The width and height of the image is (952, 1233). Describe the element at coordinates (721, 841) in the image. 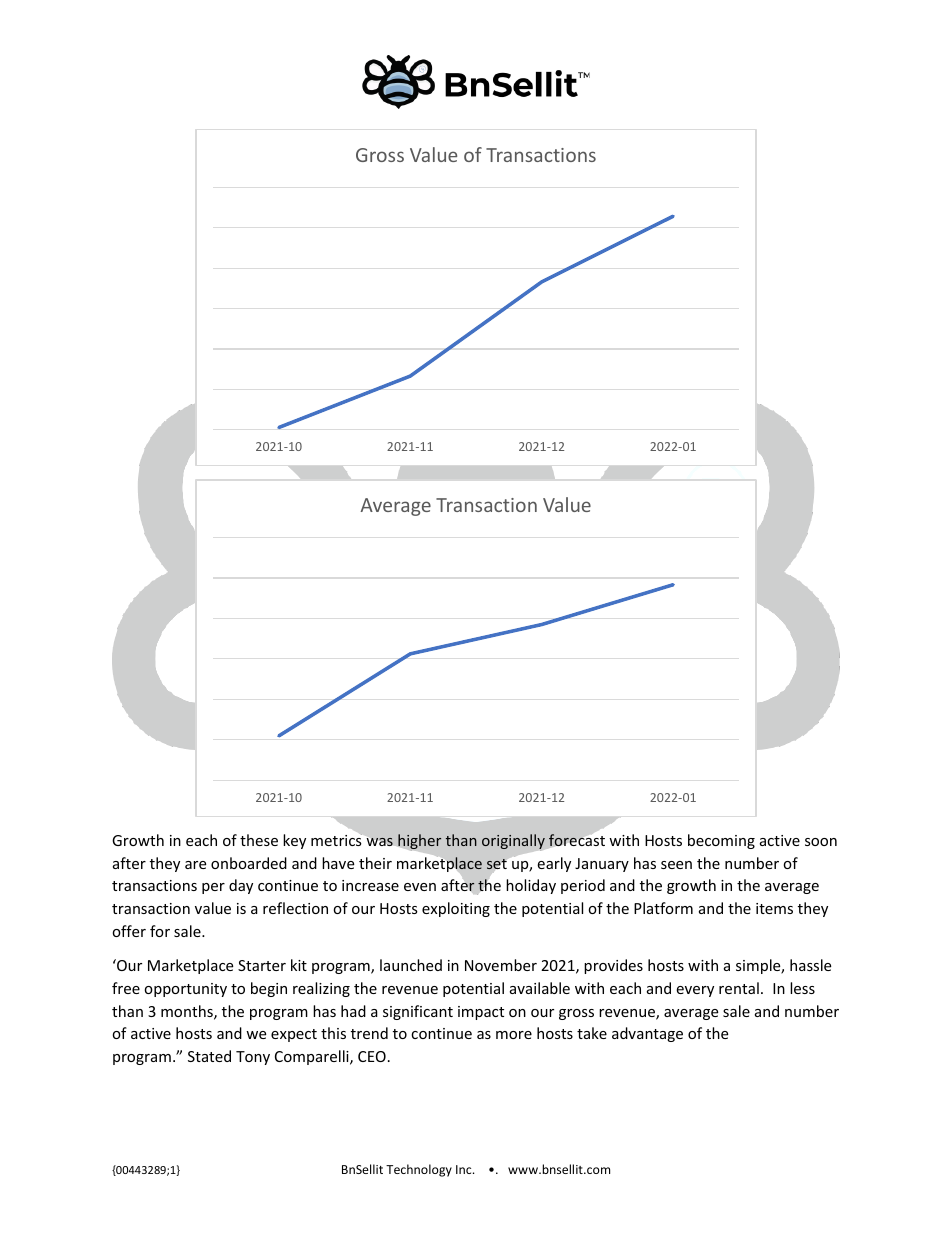

I see `becoming` at that location.
